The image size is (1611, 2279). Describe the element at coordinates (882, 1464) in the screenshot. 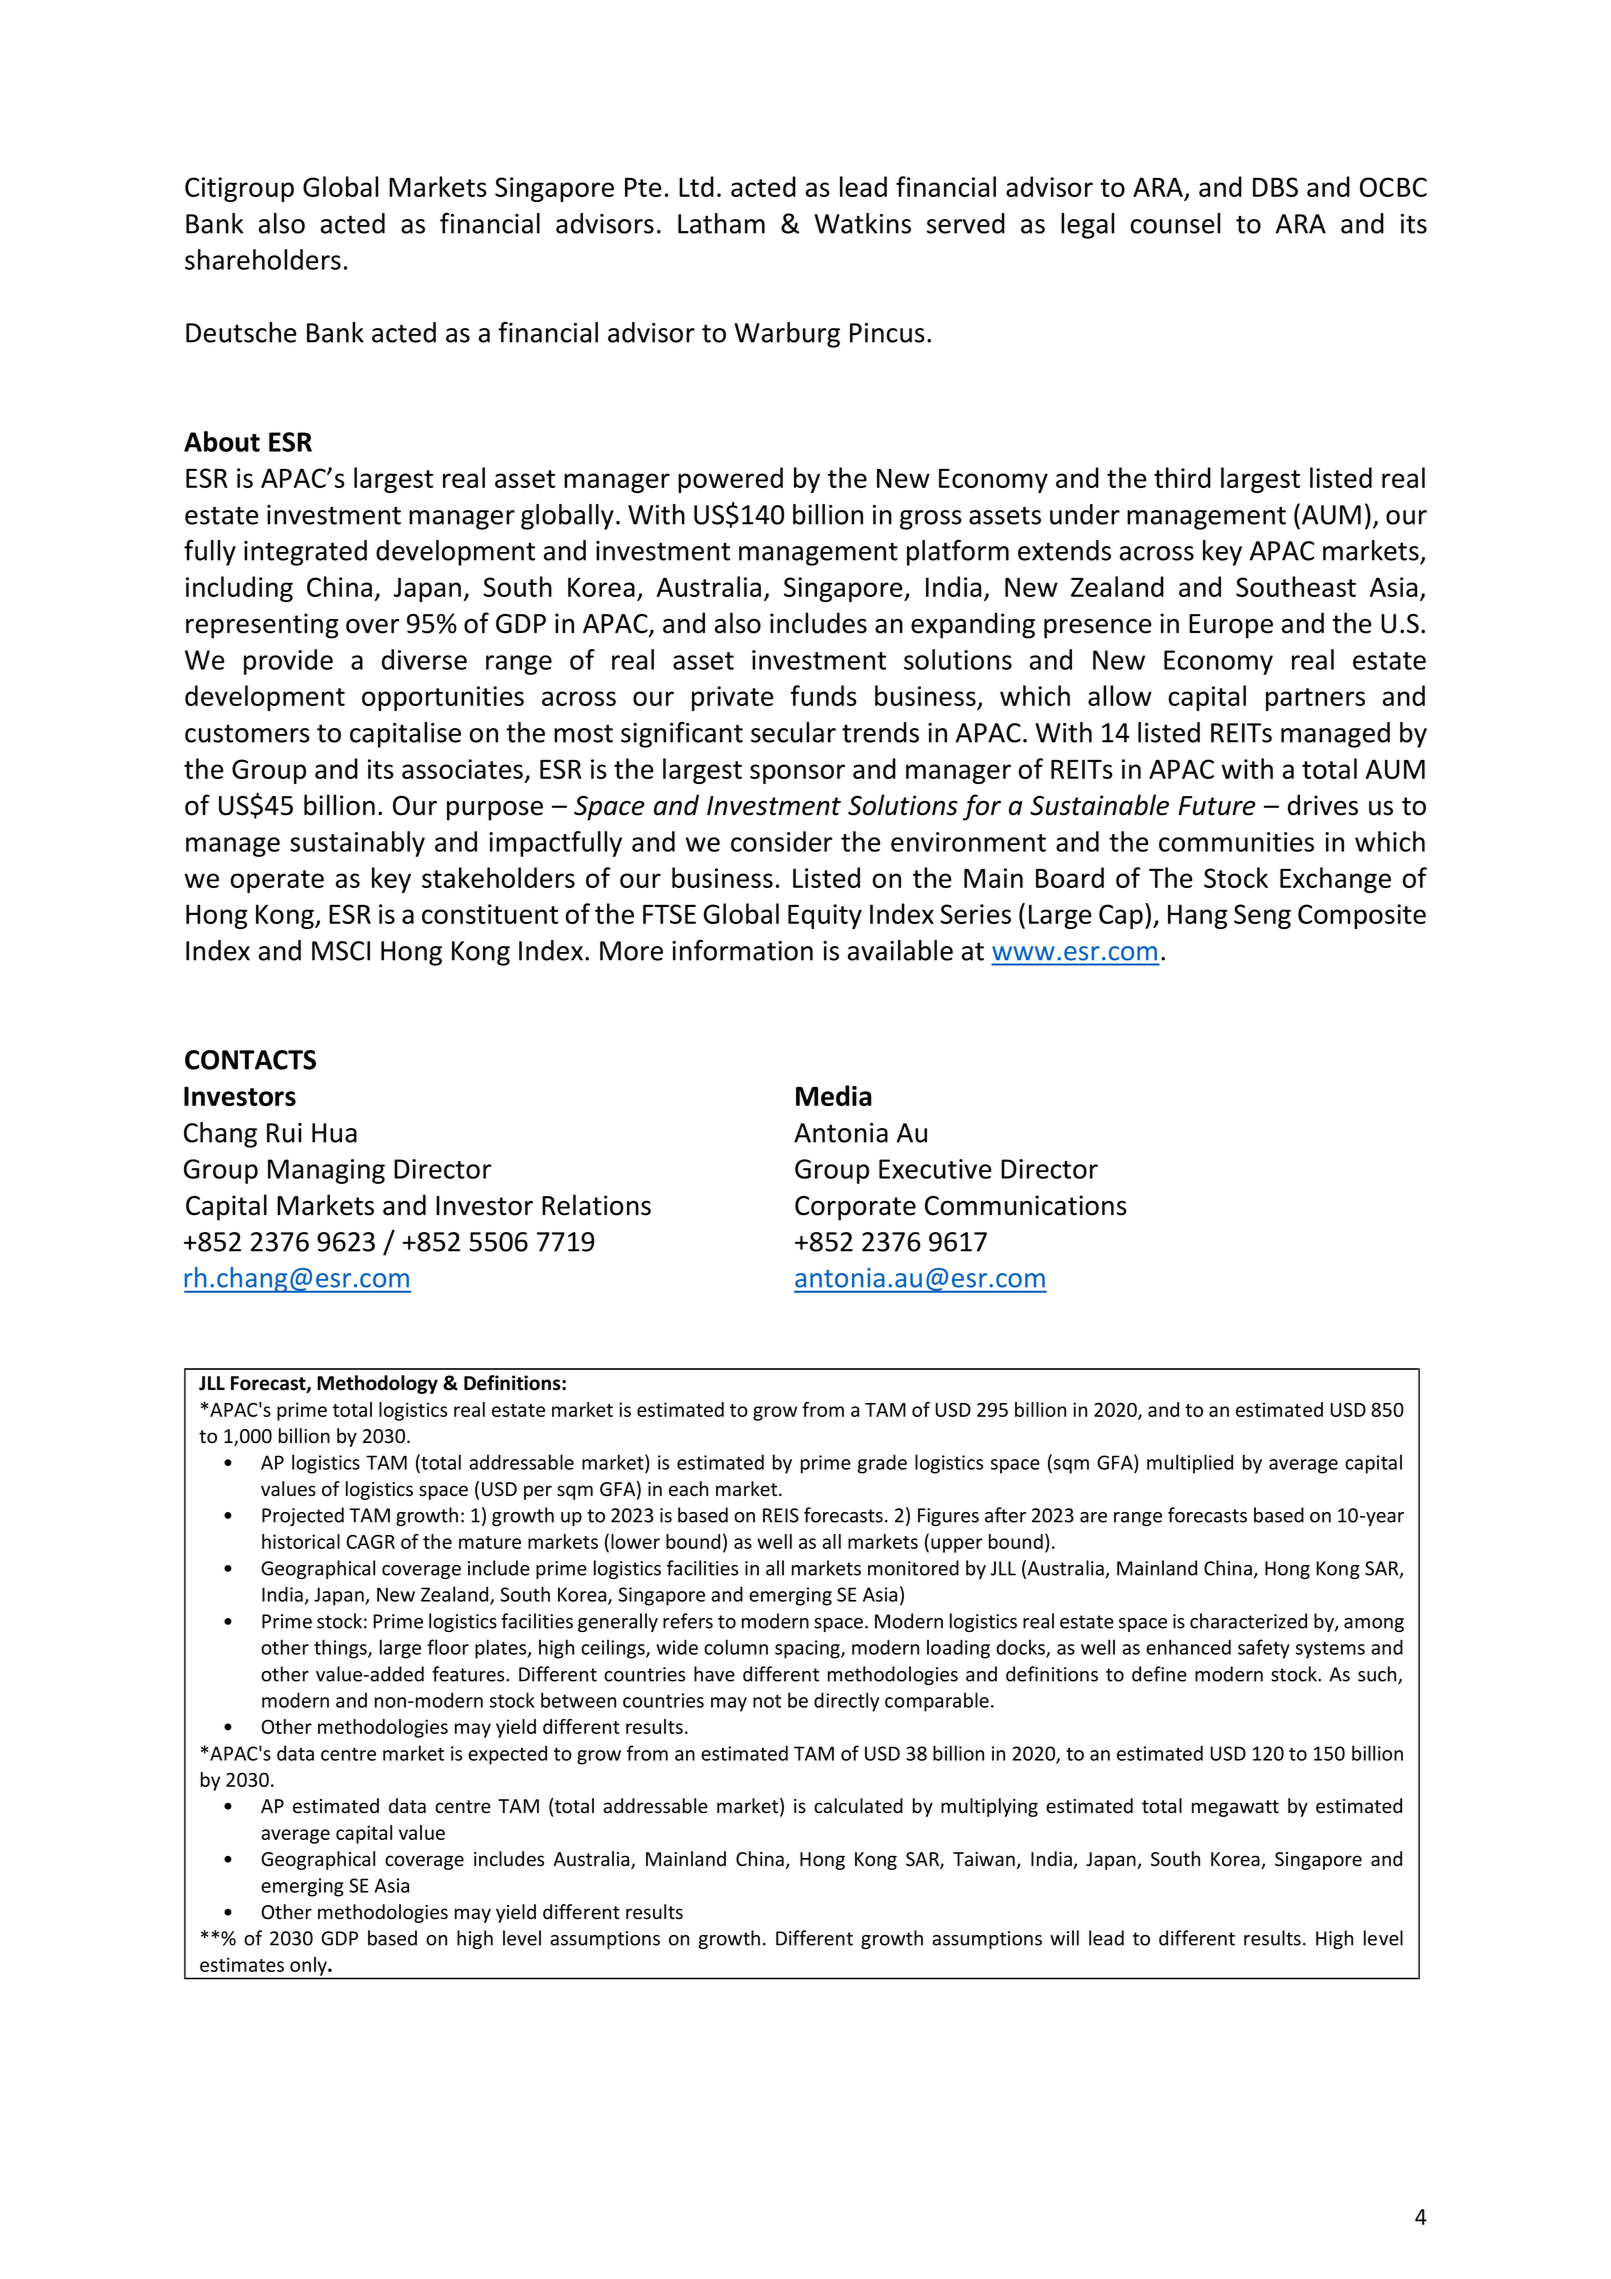

I see `grade` at that location.
